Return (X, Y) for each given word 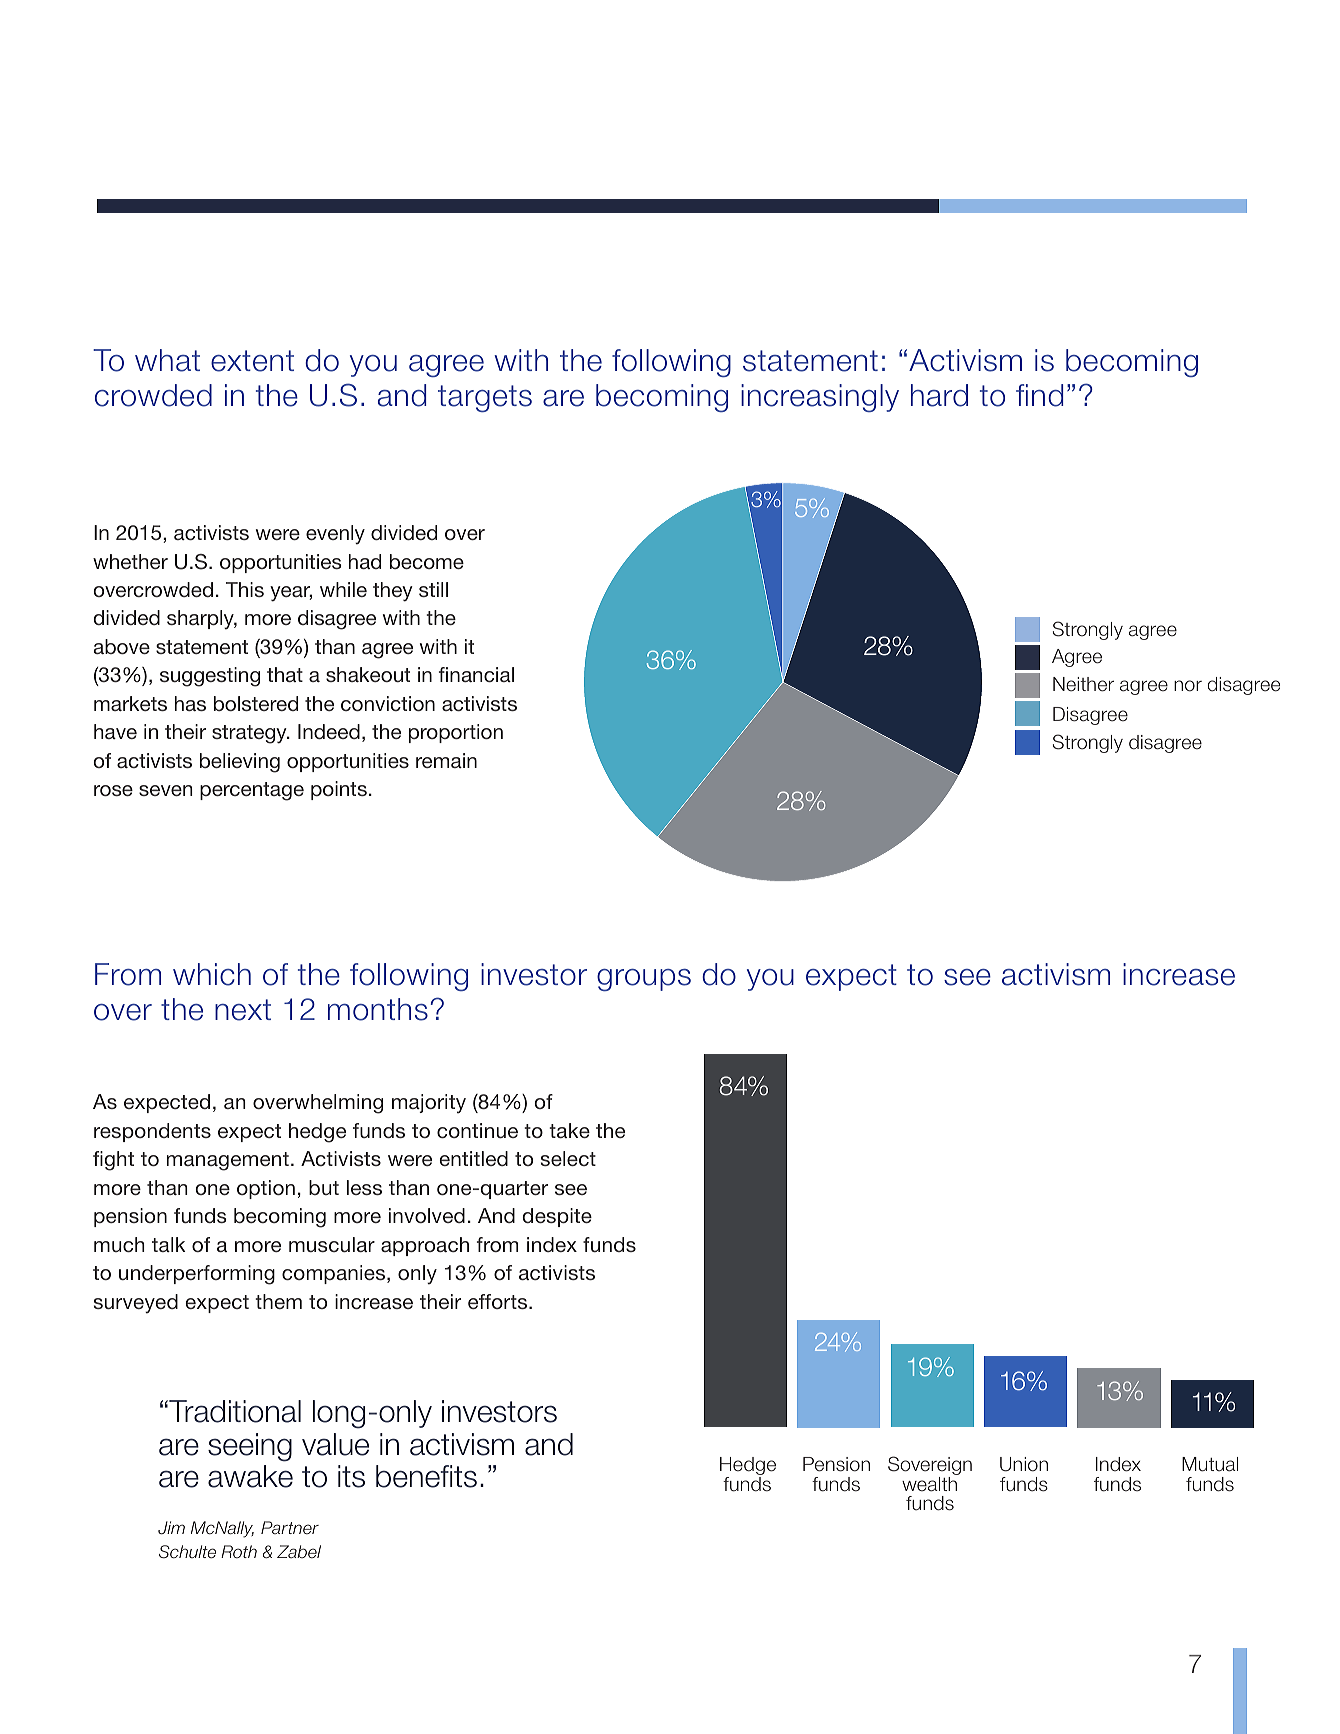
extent (252, 361)
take (569, 1130)
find (1039, 395)
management (228, 1161)
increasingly (820, 398)
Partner (290, 1527)
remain (446, 760)
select (568, 1158)
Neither (1083, 684)
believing (240, 763)
